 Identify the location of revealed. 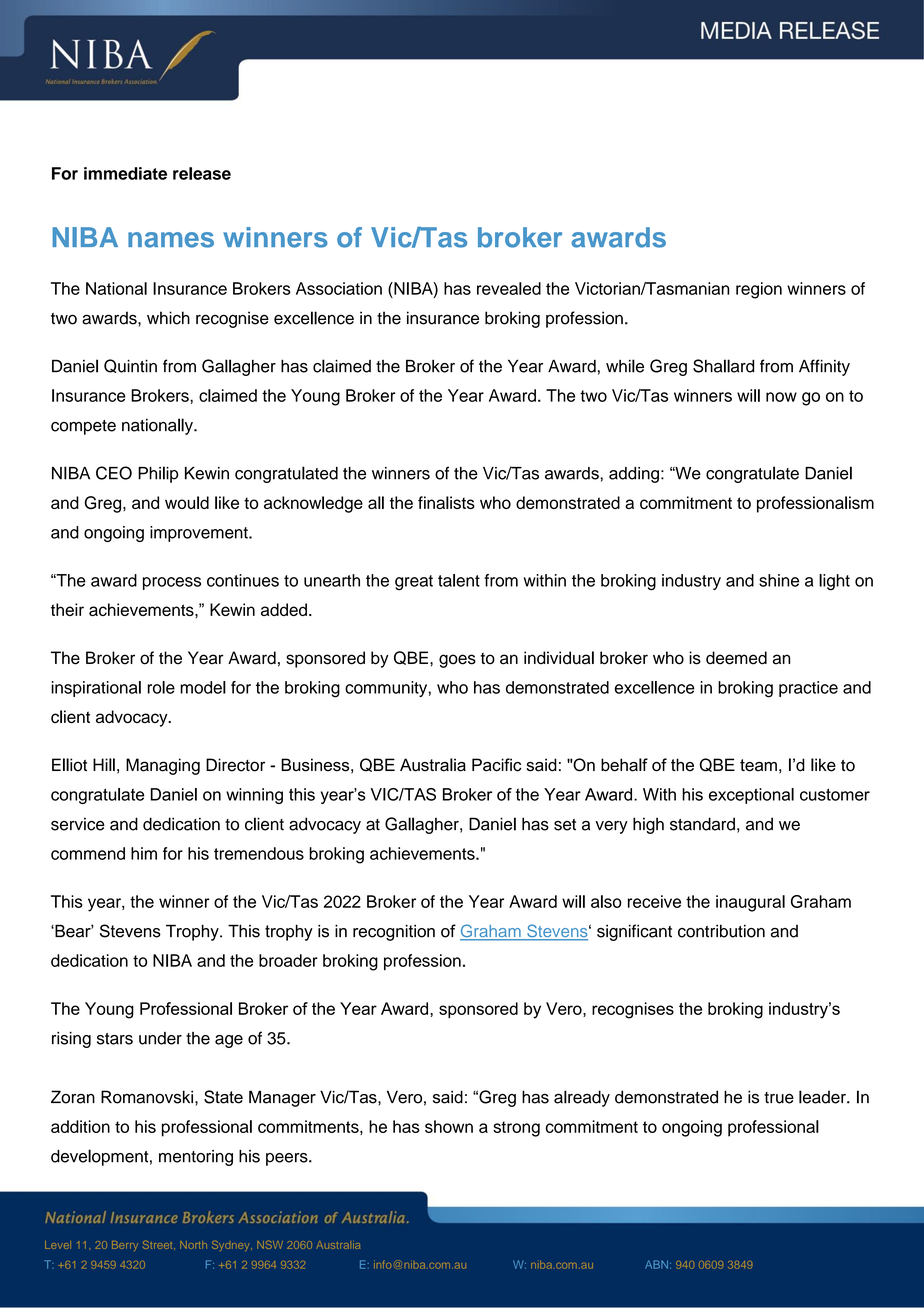
(509, 288).
